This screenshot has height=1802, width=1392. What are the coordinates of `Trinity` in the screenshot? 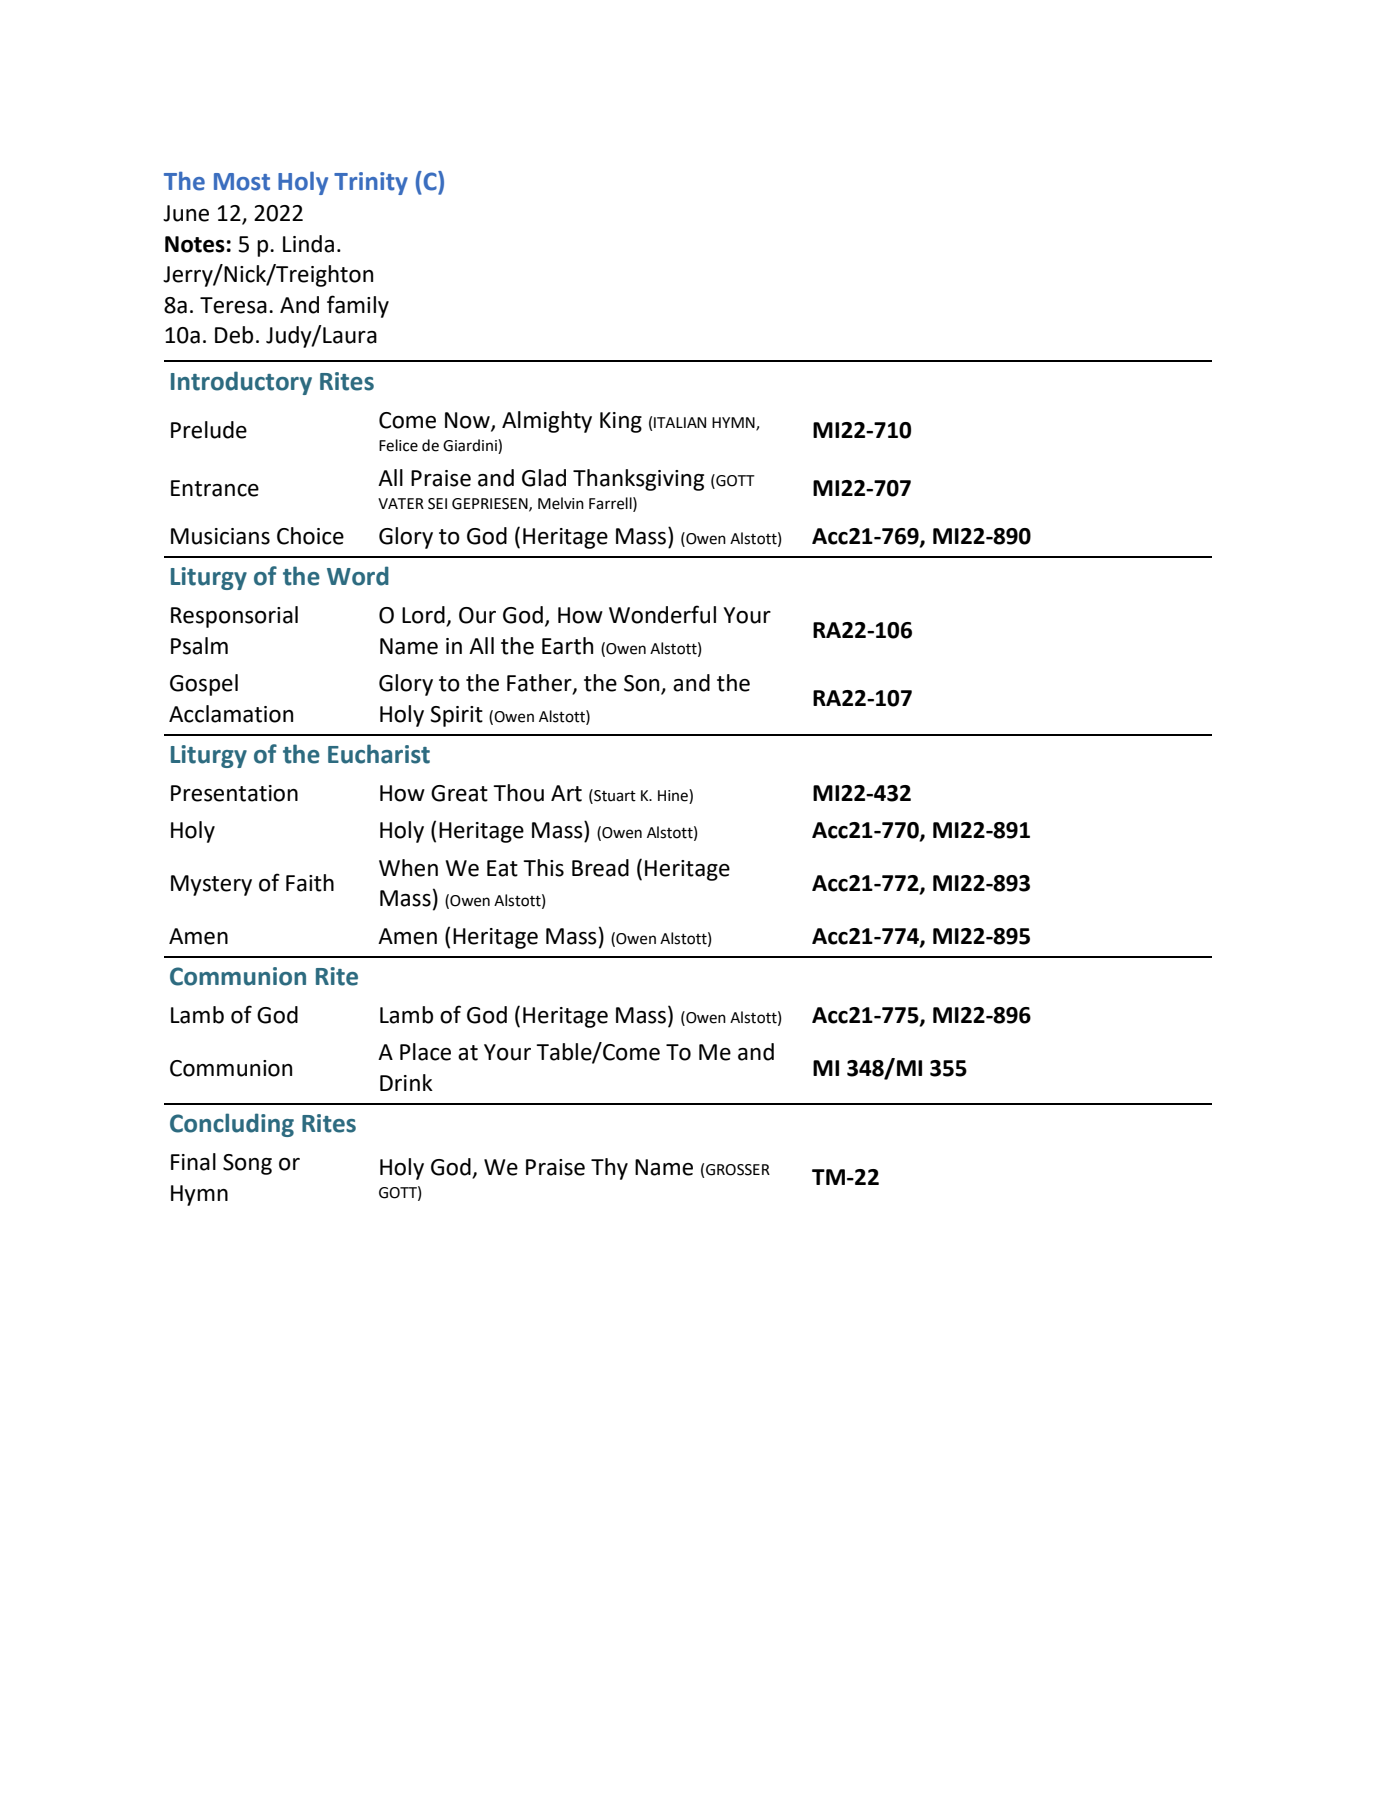 It's located at (371, 183).
